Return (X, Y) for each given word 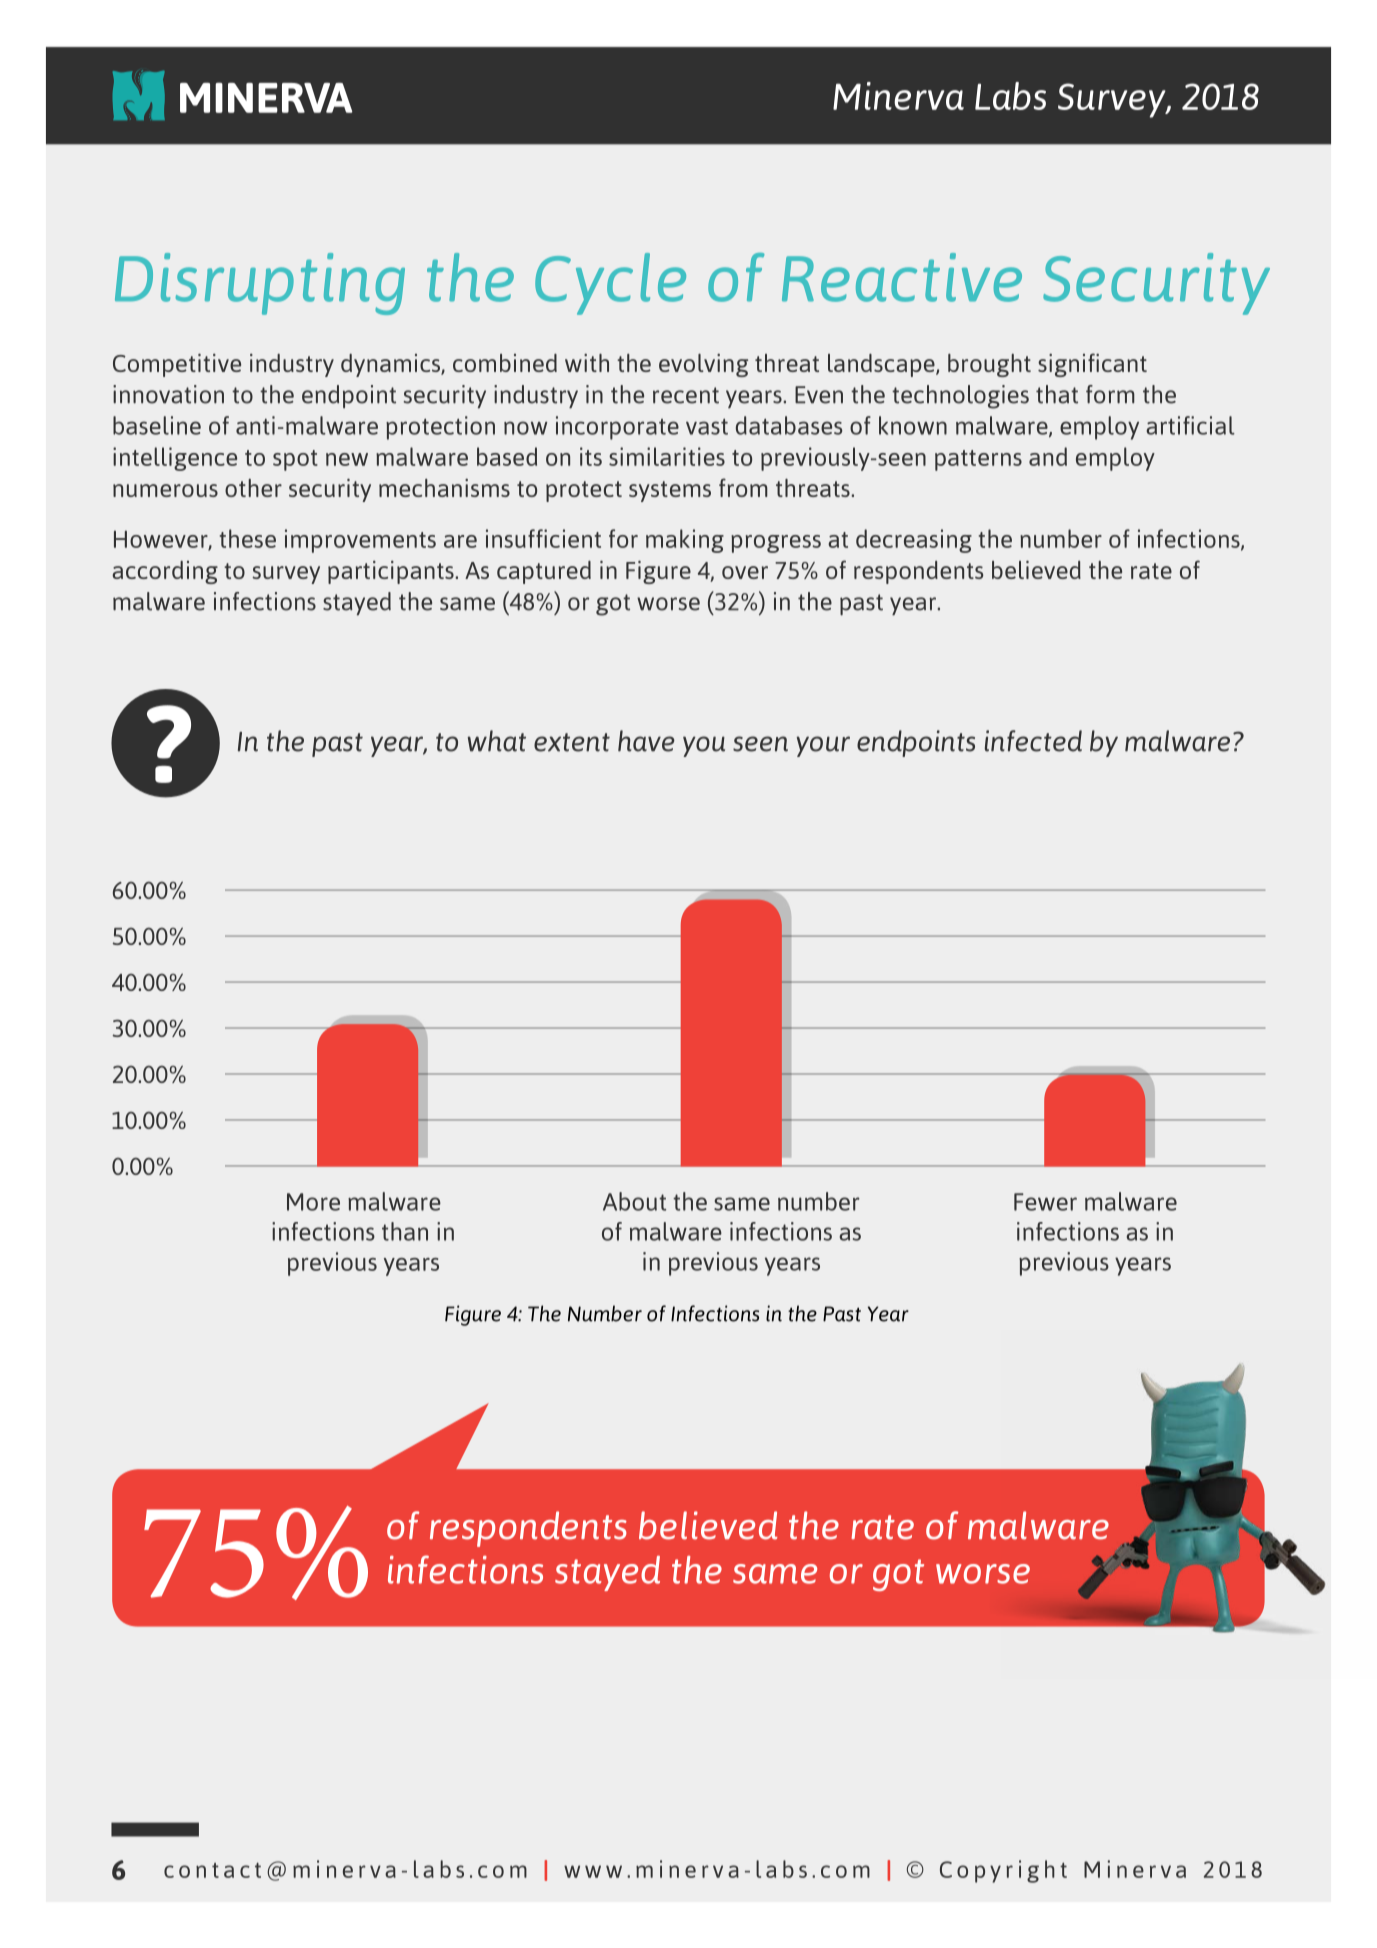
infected (1033, 741)
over (745, 572)
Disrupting (260, 284)
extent (572, 742)
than (405, 1231)
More (313, 1202)
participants (392, 572)
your (823, 746)
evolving (703, 365)
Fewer (1045, 1202)
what (496, 741)
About (634, 1201)
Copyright (1003, 1871)
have (646, 741)
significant (1092, 365)
